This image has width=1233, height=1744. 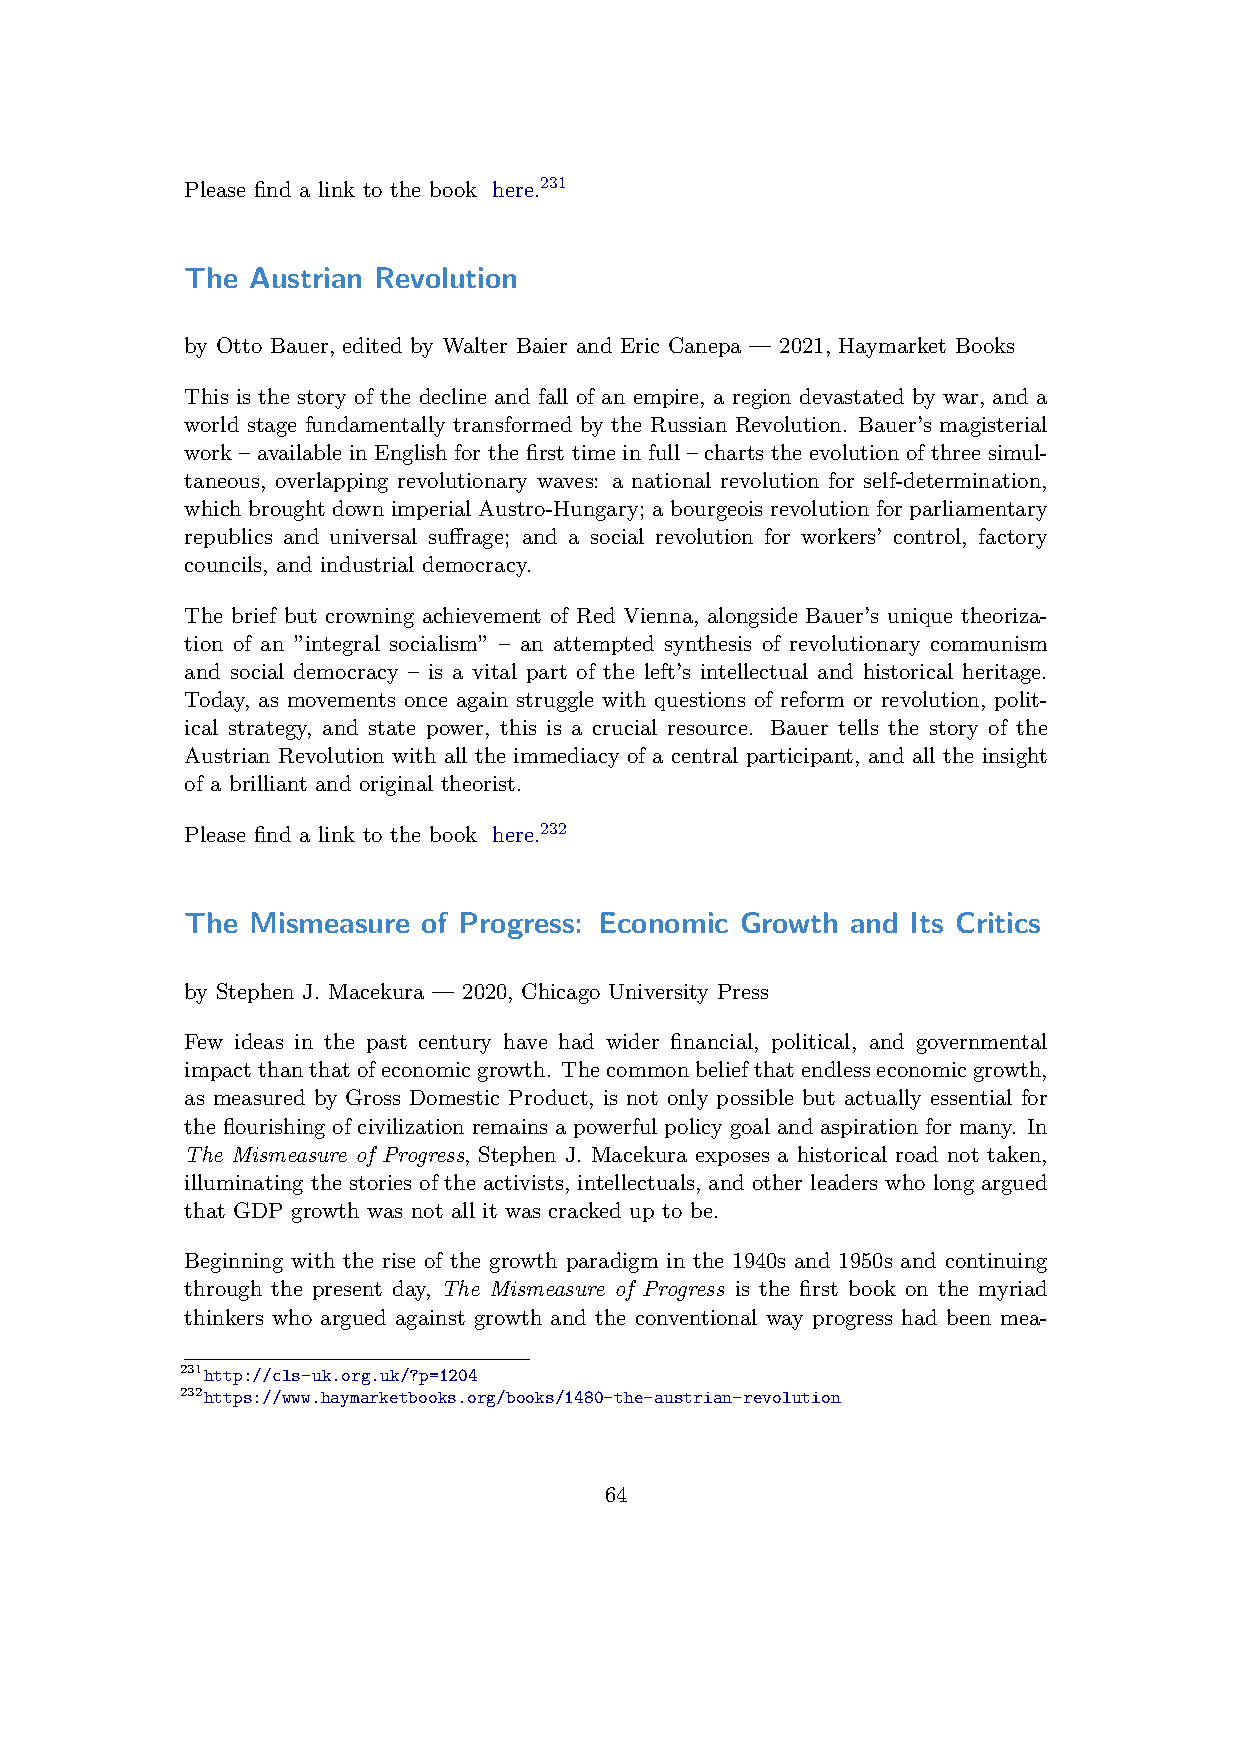 I want to click on present, so click(x=347, y=1291).
